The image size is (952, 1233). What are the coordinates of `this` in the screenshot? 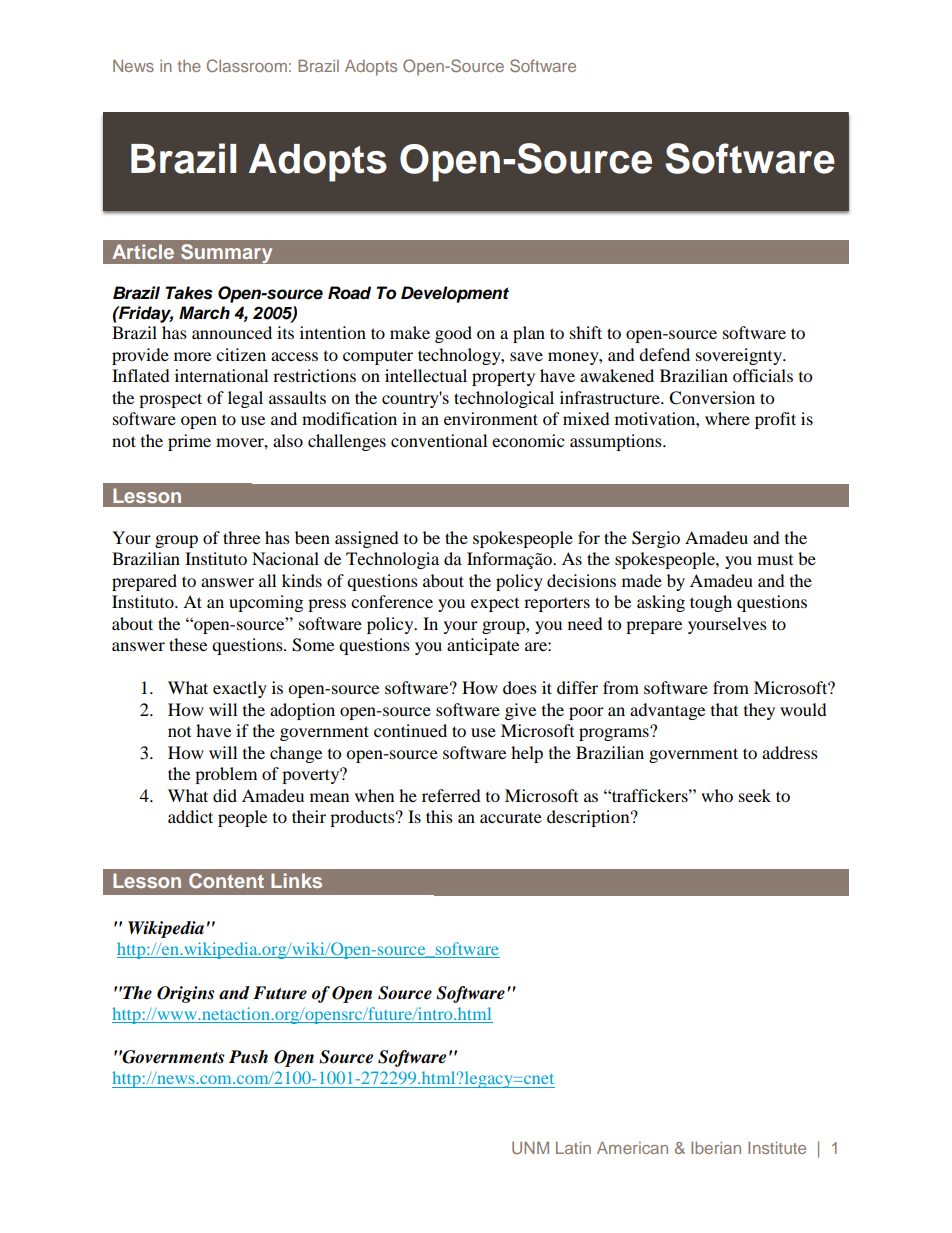 It's located at (439, 816).
